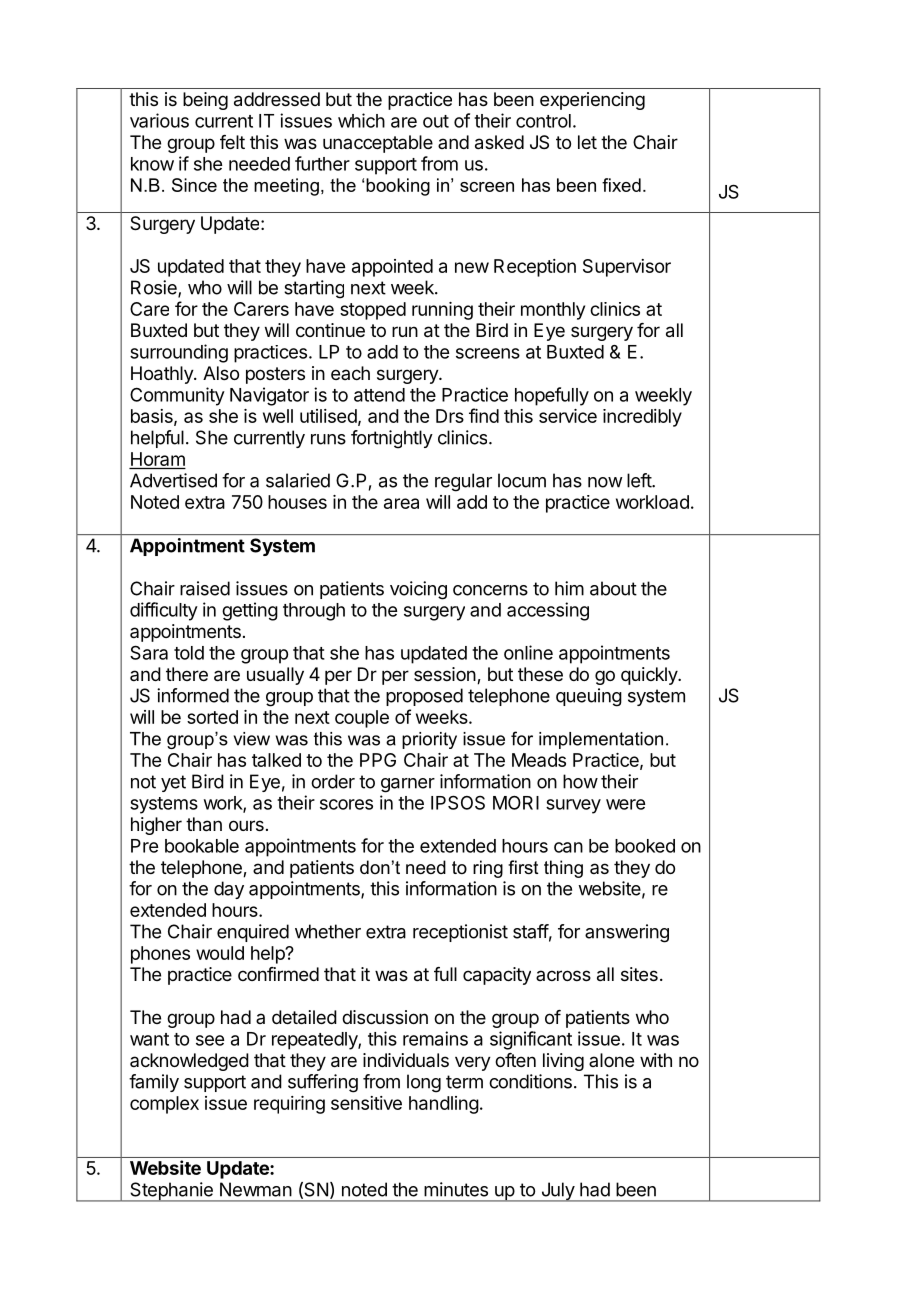  I want to click on Stephanie, so click(171, 1192).
